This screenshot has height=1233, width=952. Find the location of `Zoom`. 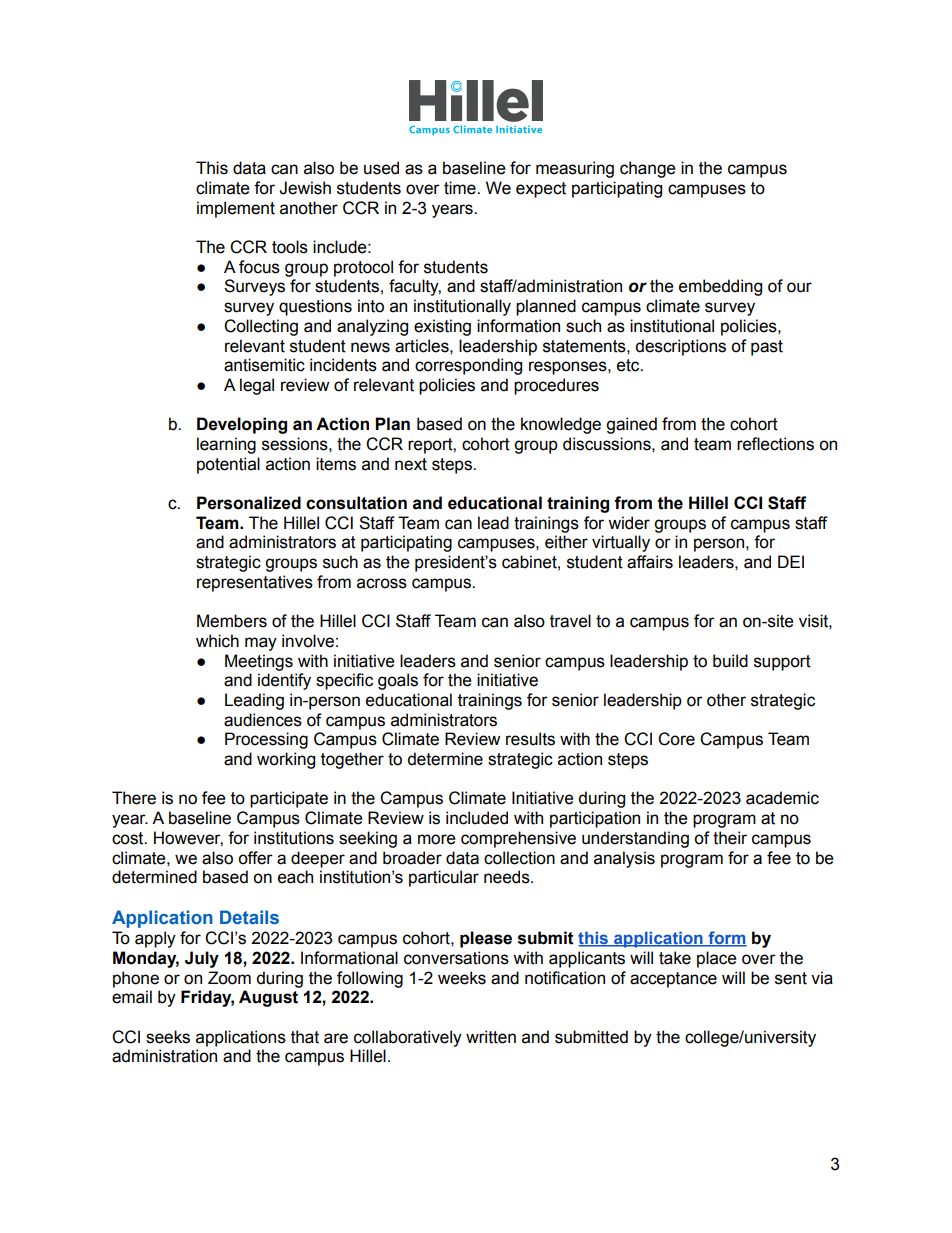

Zoom is located at coordinates (229, 978).
